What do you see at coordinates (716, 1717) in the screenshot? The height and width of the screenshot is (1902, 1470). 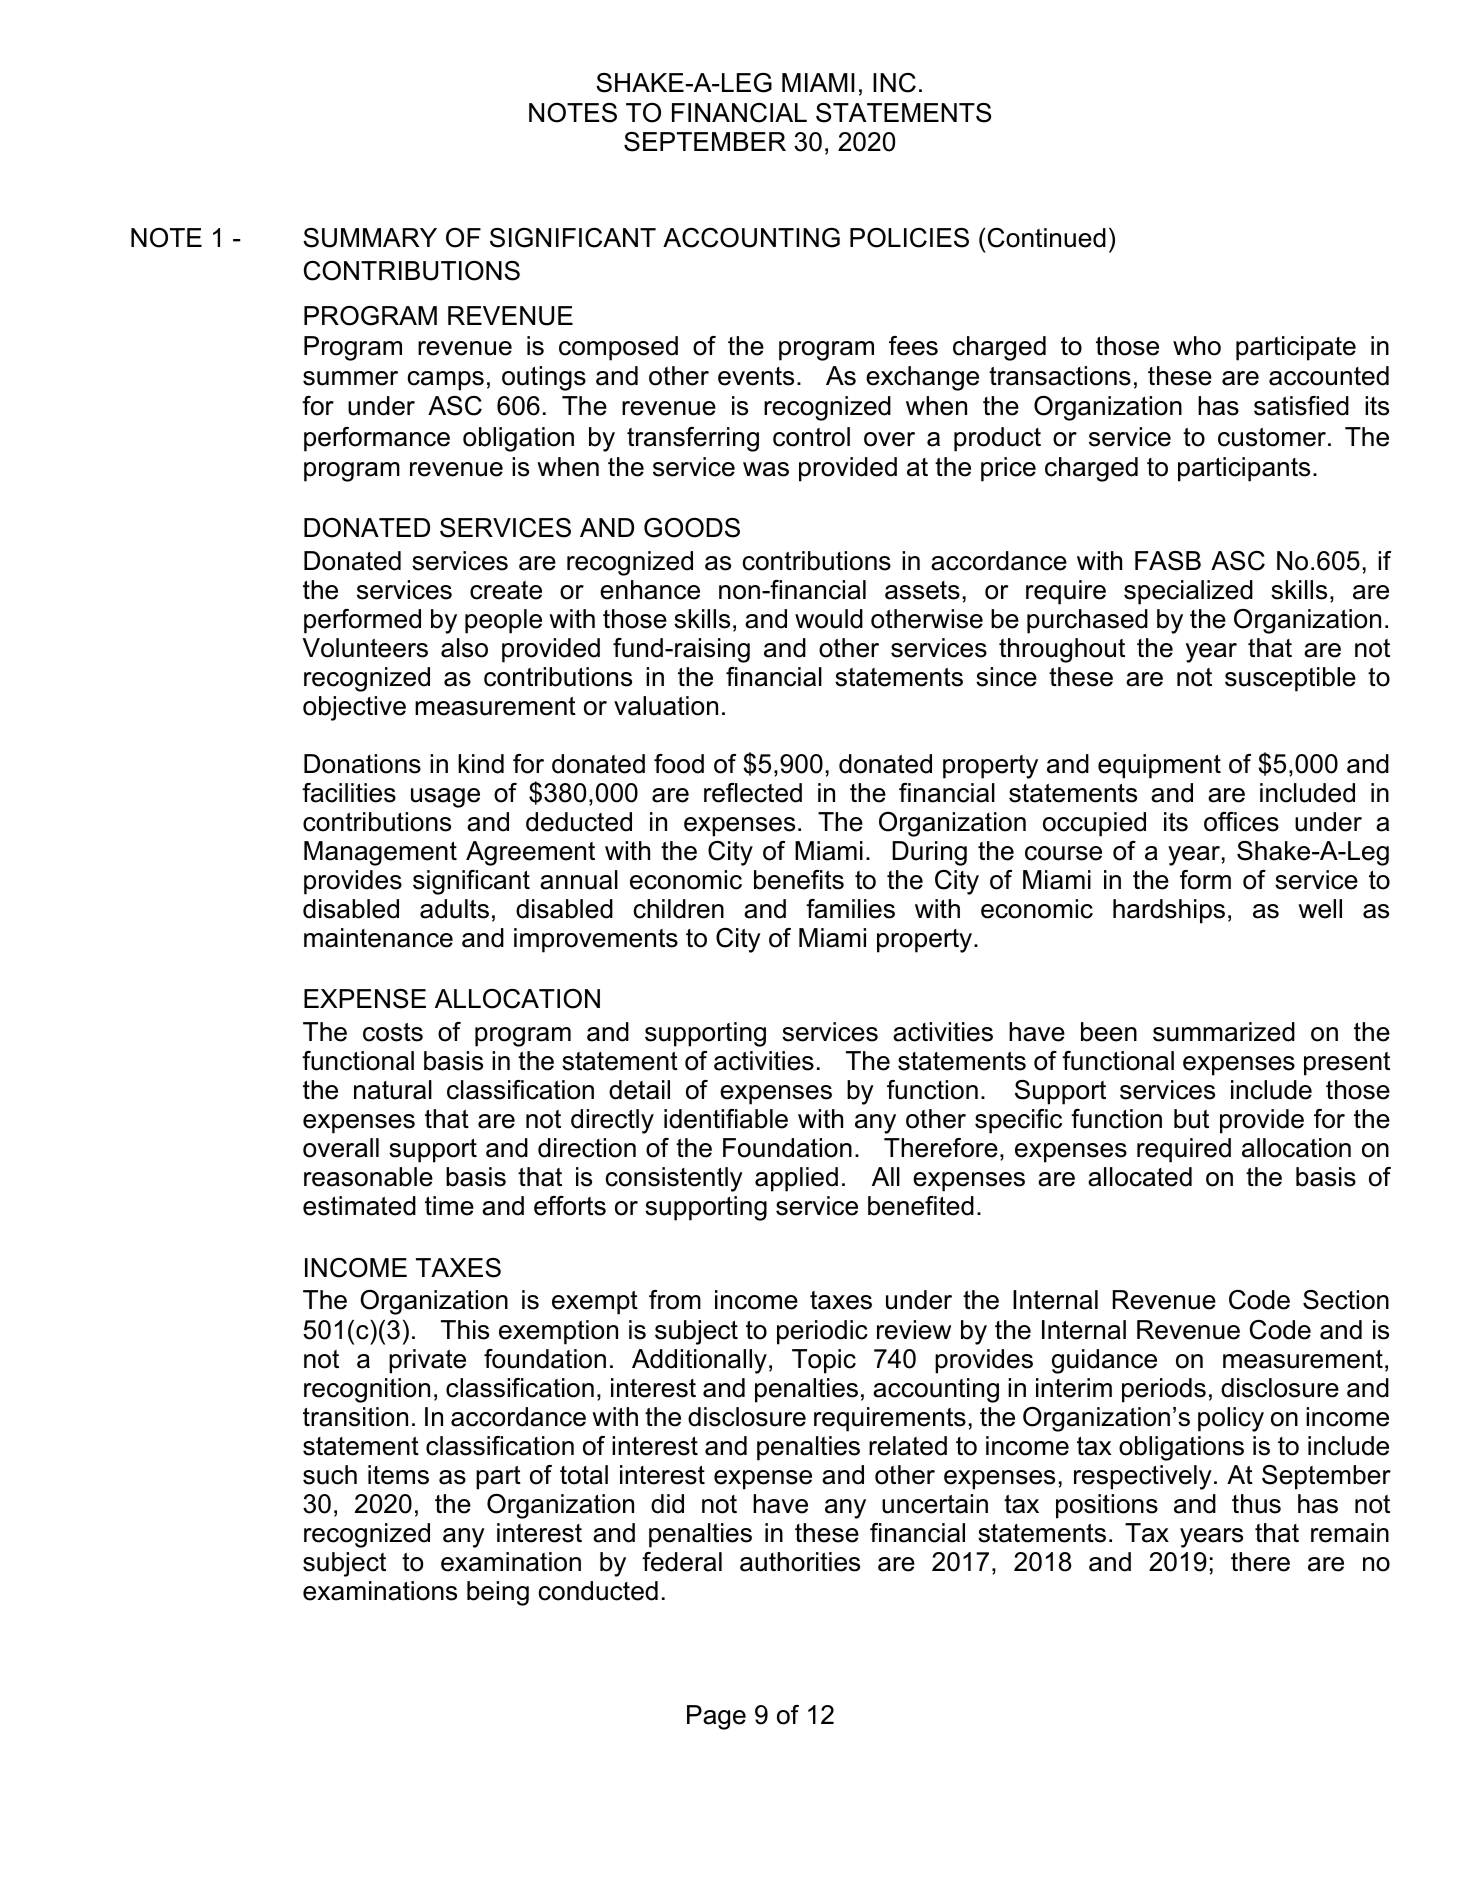 I see `Page` at bounding box center [716, 1717].
